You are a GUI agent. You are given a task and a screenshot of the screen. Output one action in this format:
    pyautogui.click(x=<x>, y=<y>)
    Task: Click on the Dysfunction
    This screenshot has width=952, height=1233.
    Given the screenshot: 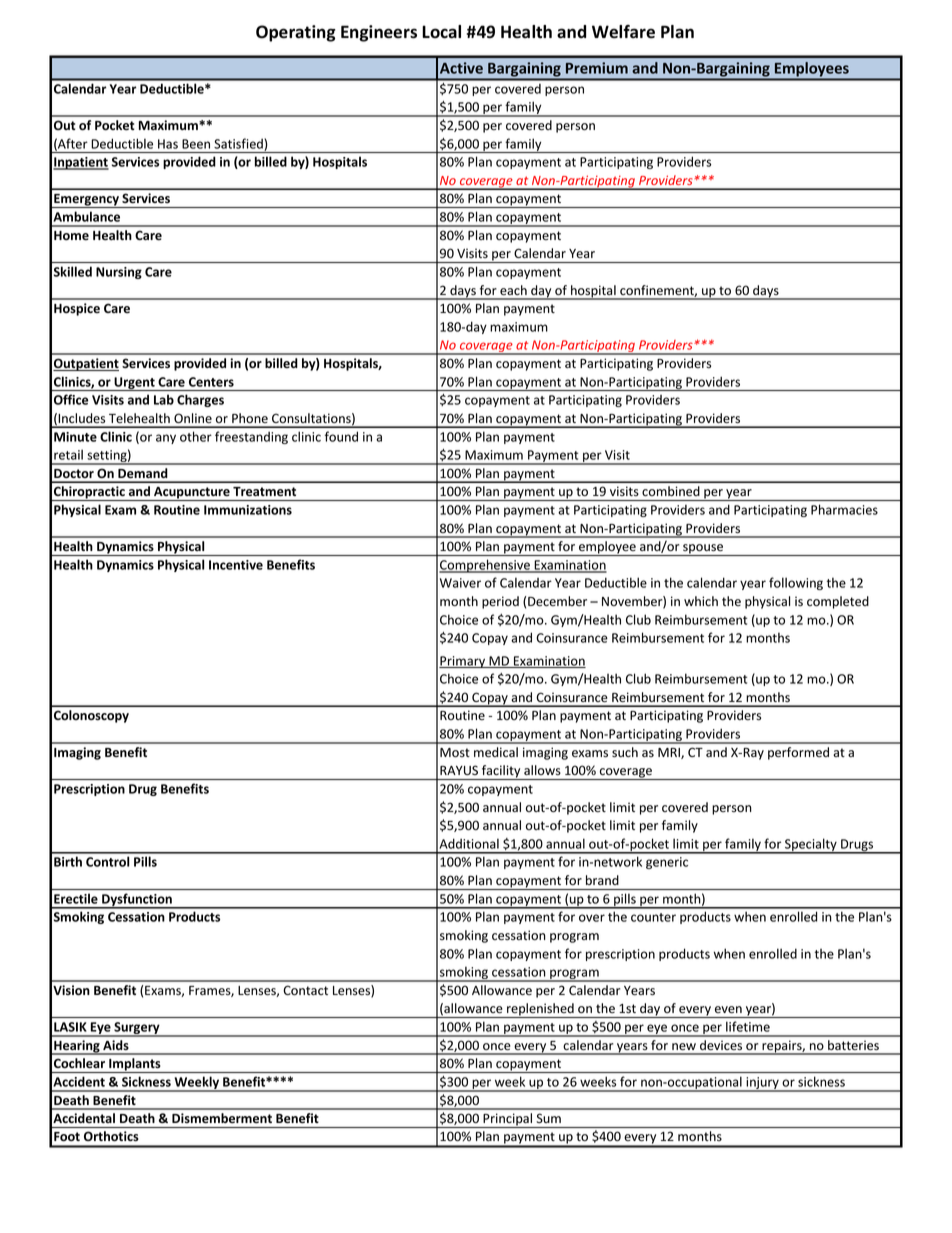 What is the action you would take?
    pyautogui.click(x=137, y=901)
